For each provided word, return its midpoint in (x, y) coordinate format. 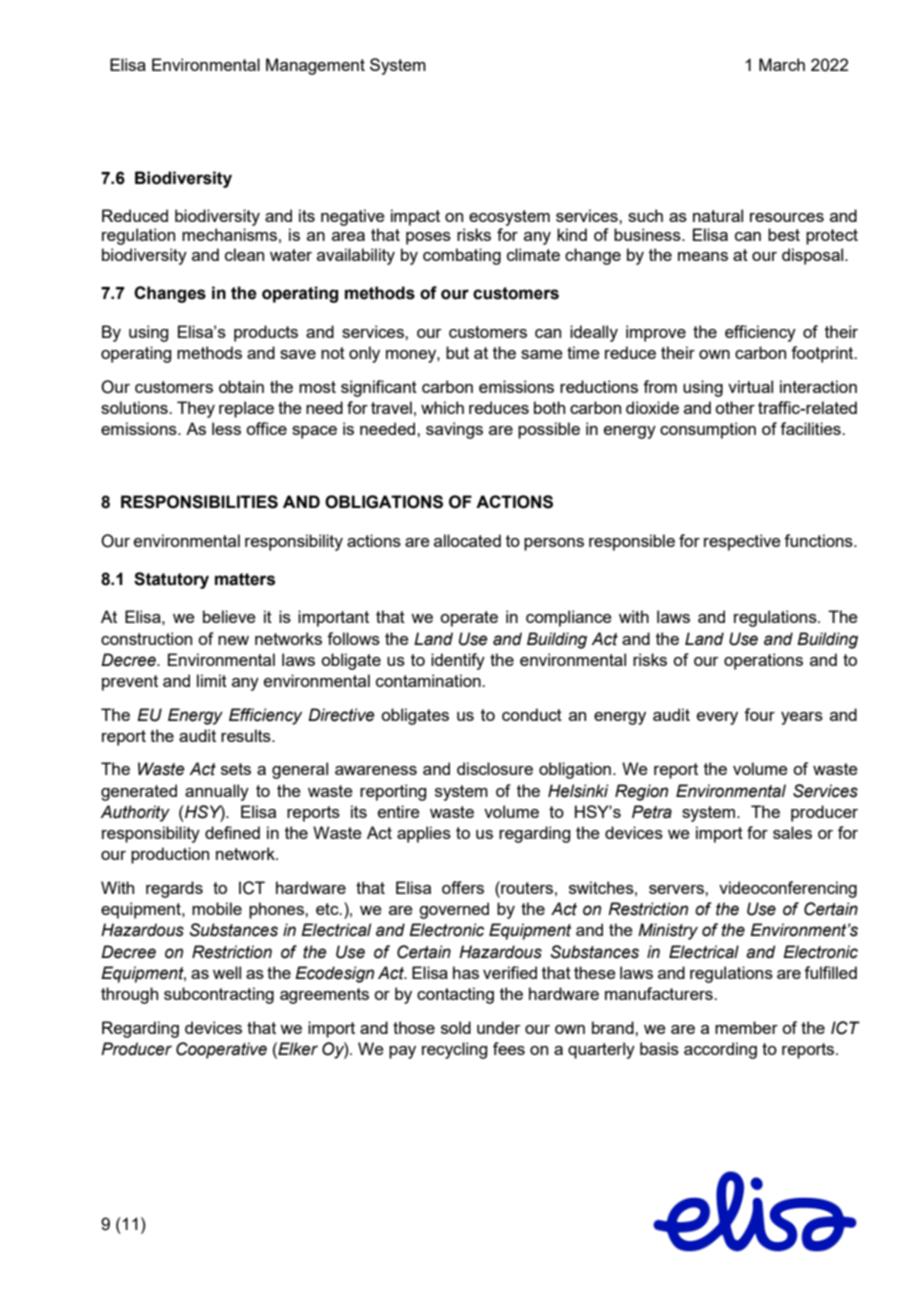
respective (742, 542)
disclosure (495, 768)
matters (245, 579)
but (457, 352)
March (782, 64)
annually (217, 792)
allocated (467, 540)
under (499, 1027)
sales (792, 832)
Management (315, 66)
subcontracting (219, 995)
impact (415, 217)
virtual (750, 386)
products (266, 333)
